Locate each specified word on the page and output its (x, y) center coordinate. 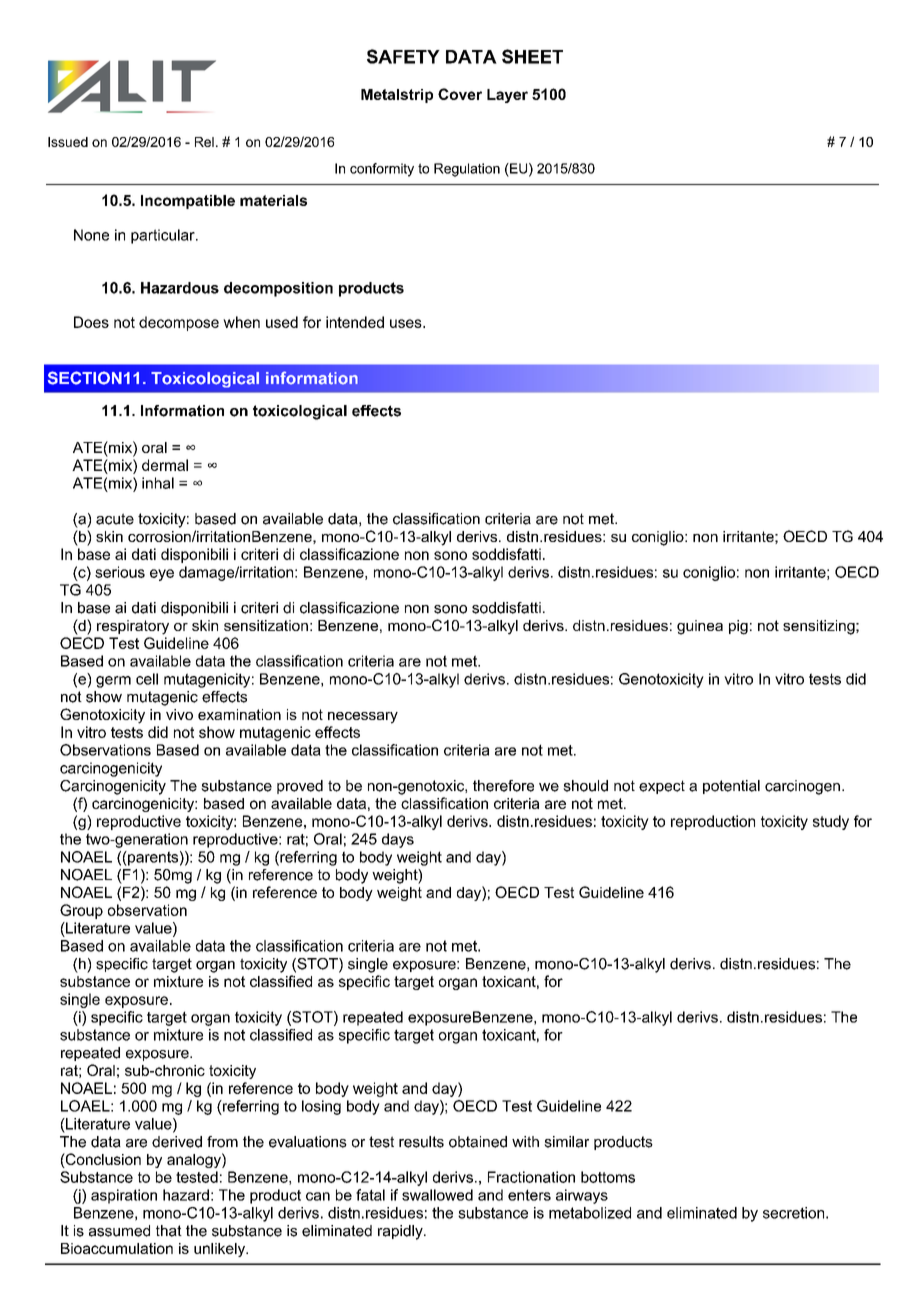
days (398, 840)
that (169, 1231)
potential (731, 787)
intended (355, 322)
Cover (460, 94)
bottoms (608, 1177)
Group (81, 911)
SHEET (532, 56)
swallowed (437, 1195)
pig (738, 627)
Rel (204, 142)
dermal (165, 465)
